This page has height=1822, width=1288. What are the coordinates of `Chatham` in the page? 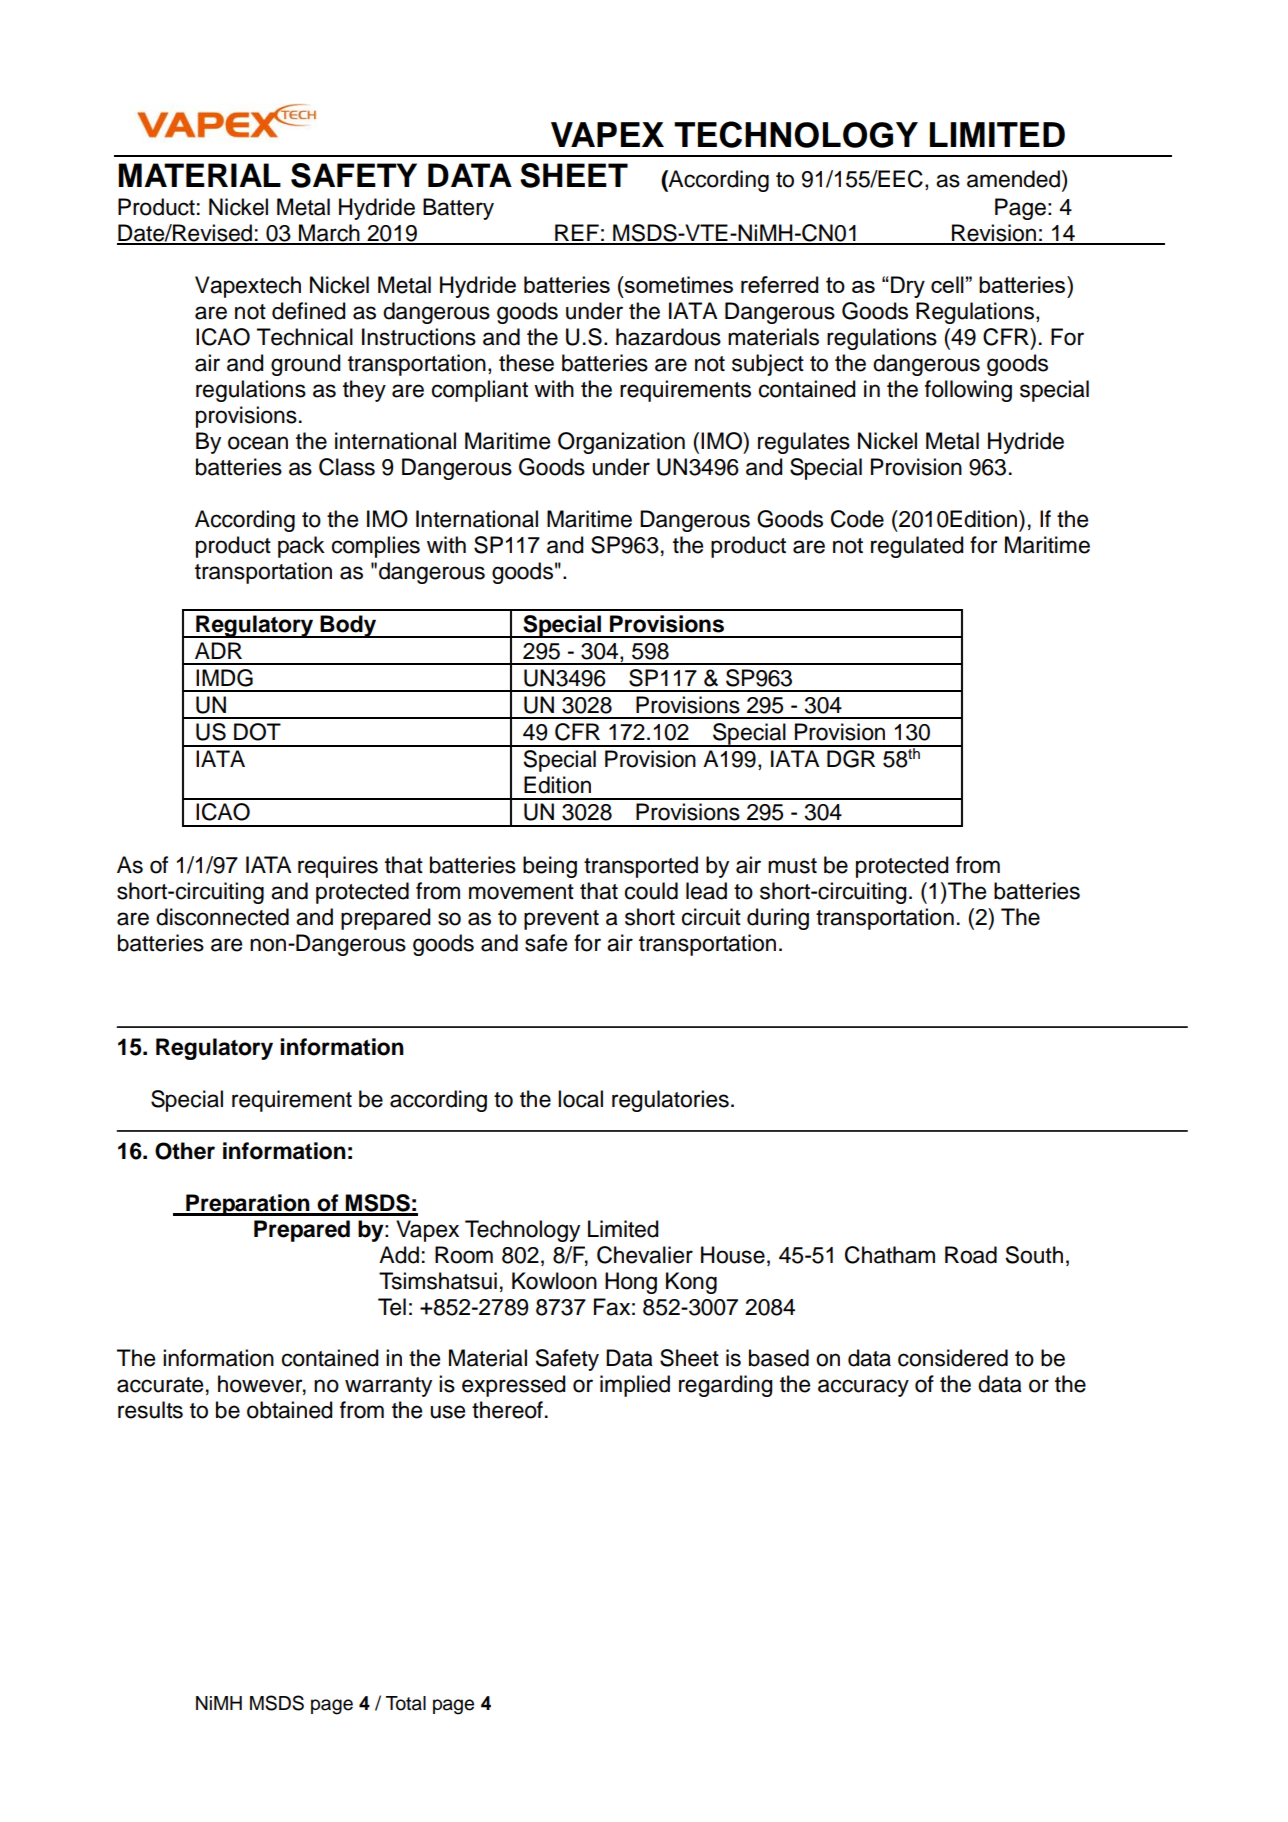 It's located at (890, 1255).
